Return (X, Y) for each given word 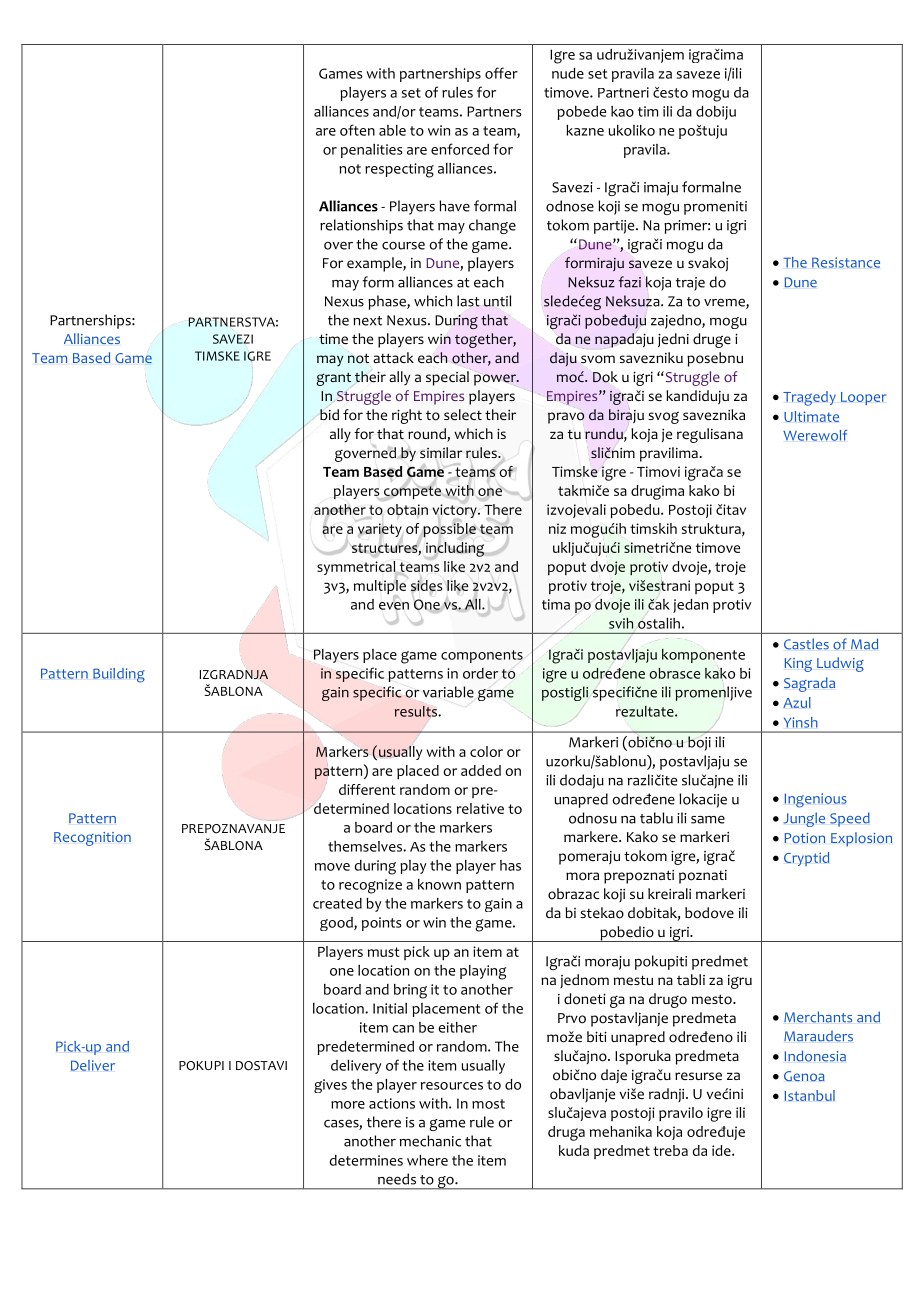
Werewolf (815, 435)
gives (330, 1086)
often (357, 130)
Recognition (92, 839)
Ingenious (816, 800)
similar (441, 452)
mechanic (430, 1141)
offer (501, 73)
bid (329, 414)
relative (480, 808)
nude (568, 73)
